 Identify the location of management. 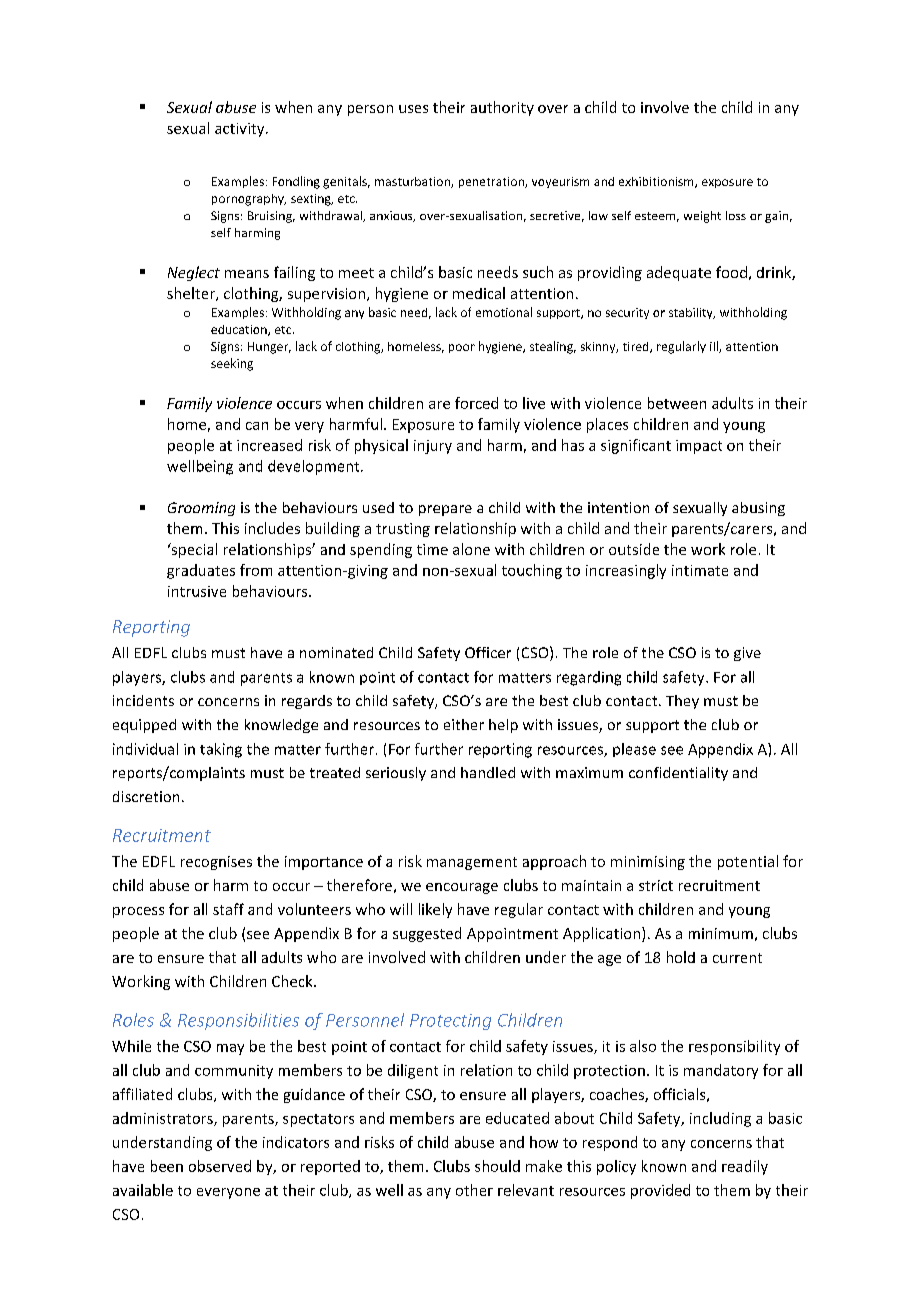
(472, 863).
